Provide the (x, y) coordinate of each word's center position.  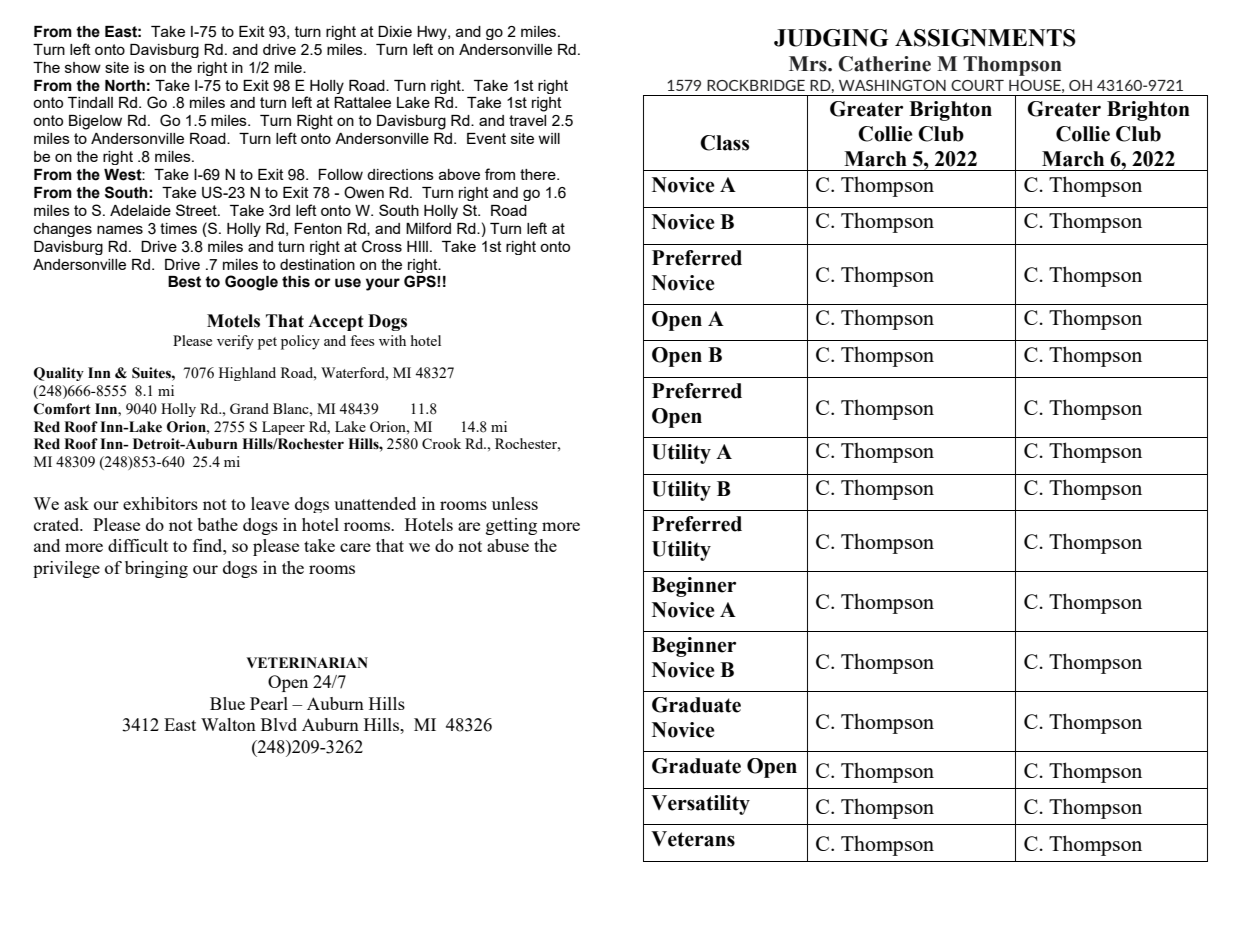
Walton (228, 724)
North (125, 86)
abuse (508, 545)
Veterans (693, 839)
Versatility (700, 805)
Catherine (884, 64)
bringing (156, 569)
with (392, 340)
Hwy (433, 33)
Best (184, 282)
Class (724, 143)
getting (511, 526)
